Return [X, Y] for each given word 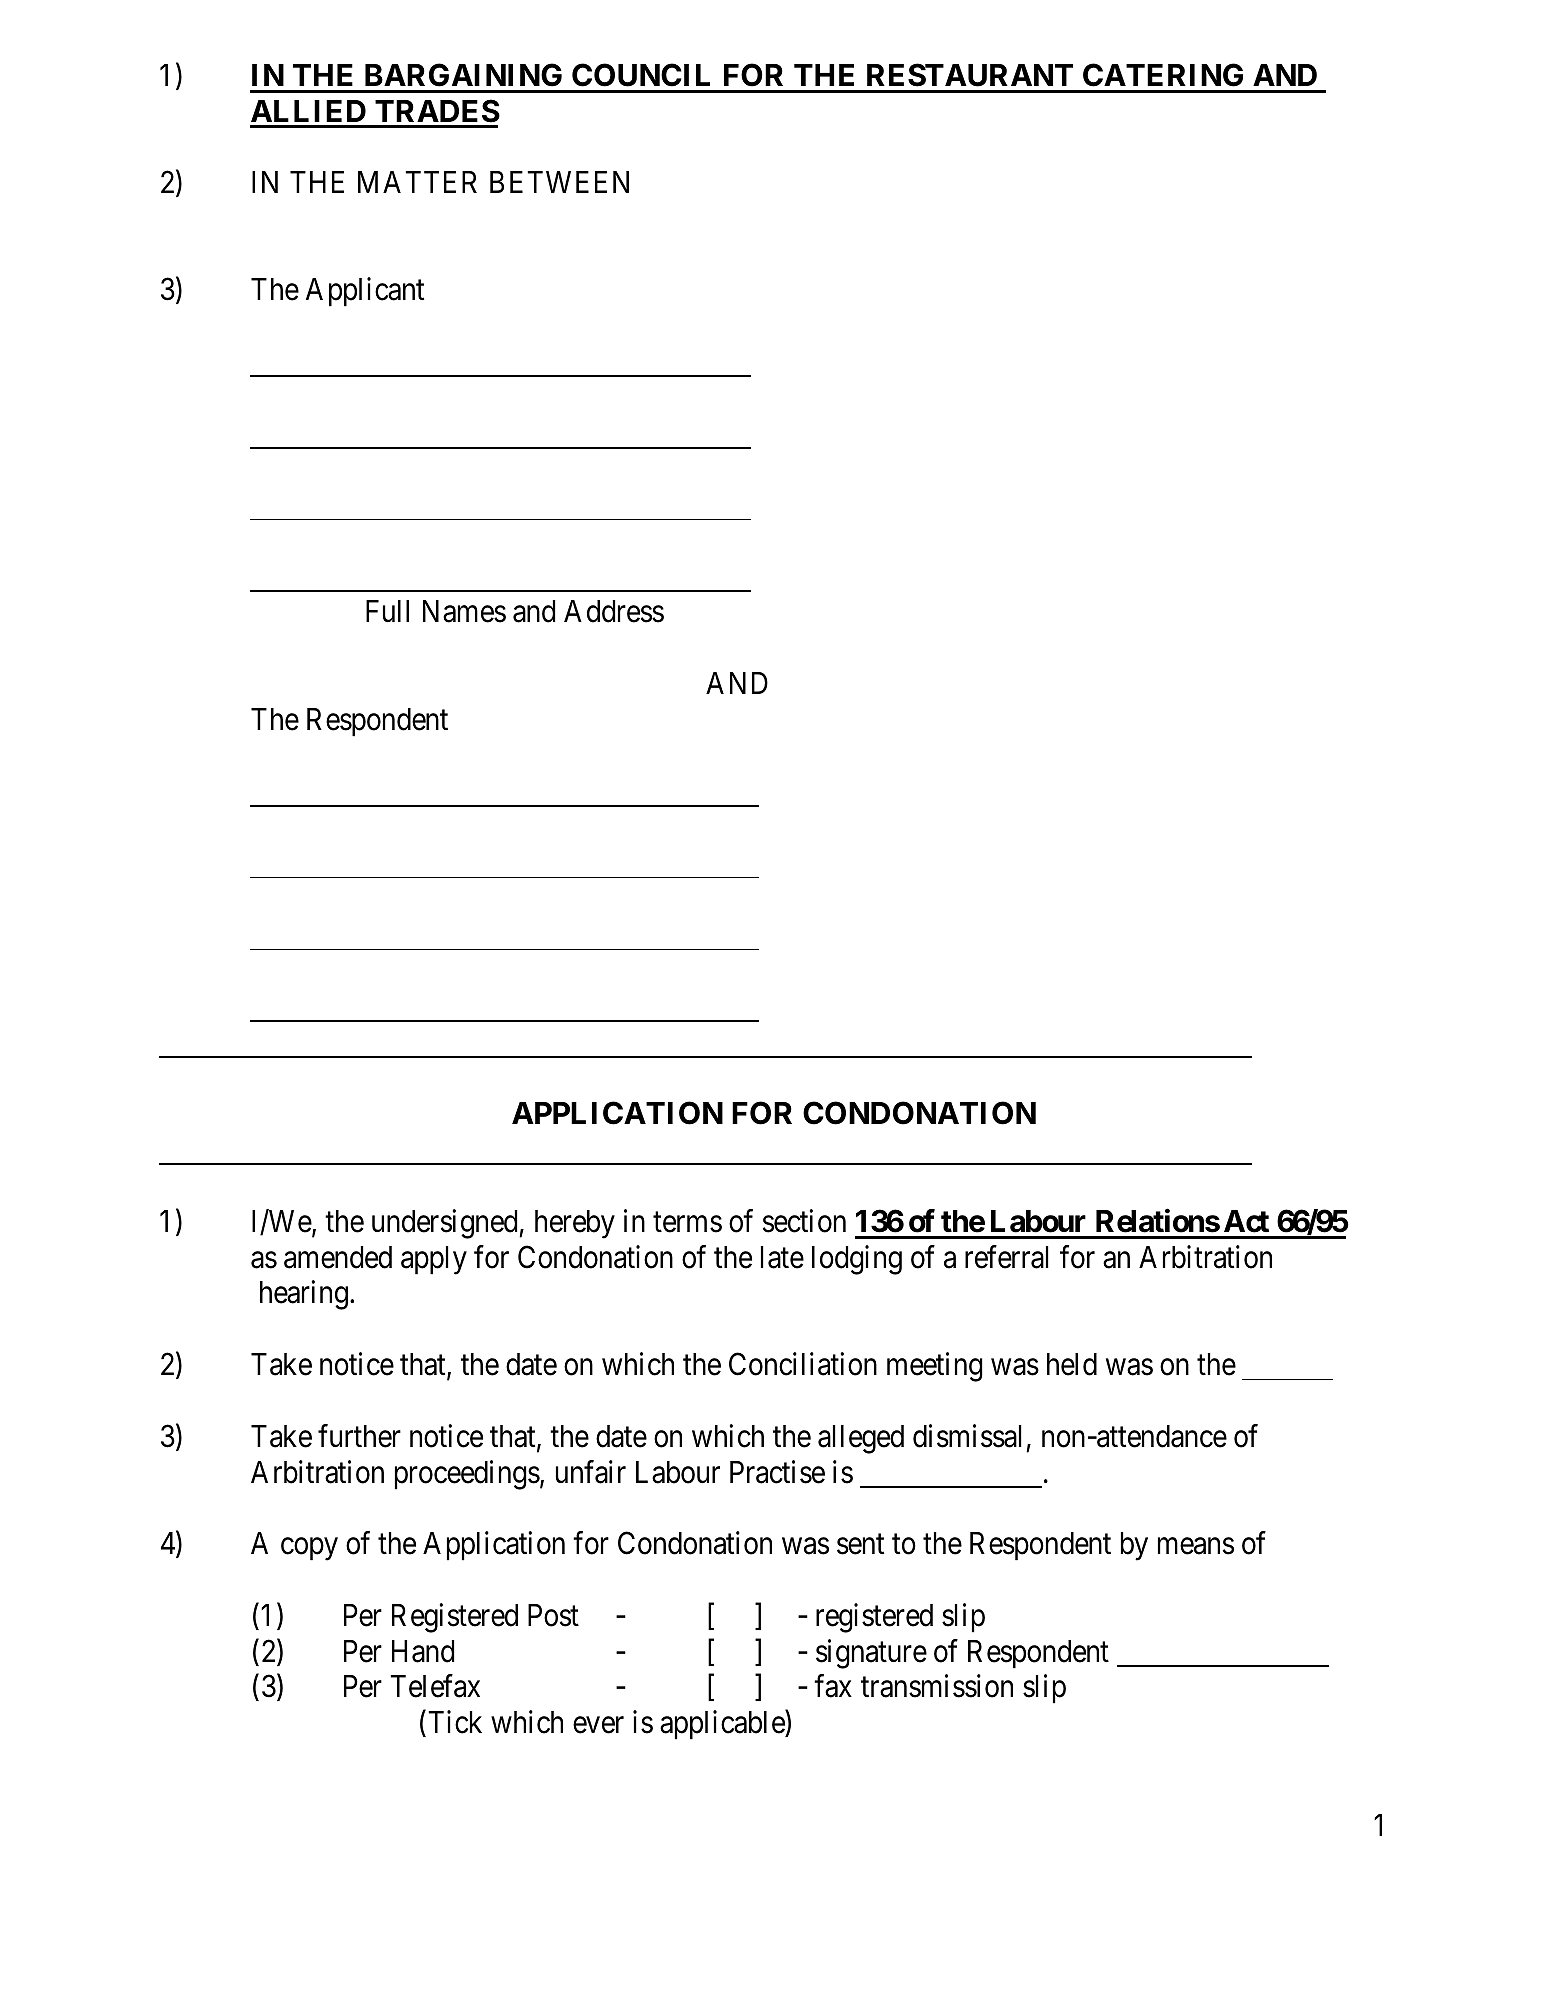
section [804, 1221]
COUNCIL [641, 75]
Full [387, 611]
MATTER [417, 182]
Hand [423, 1651]
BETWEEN [559, 182]
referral [1007, 1257]
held [1072, 1364]
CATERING [1163, 75]
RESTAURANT [970, 75]
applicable [723, 1725]
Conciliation [803, 1364]
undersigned [446, 1224]
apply [434, 1260]
